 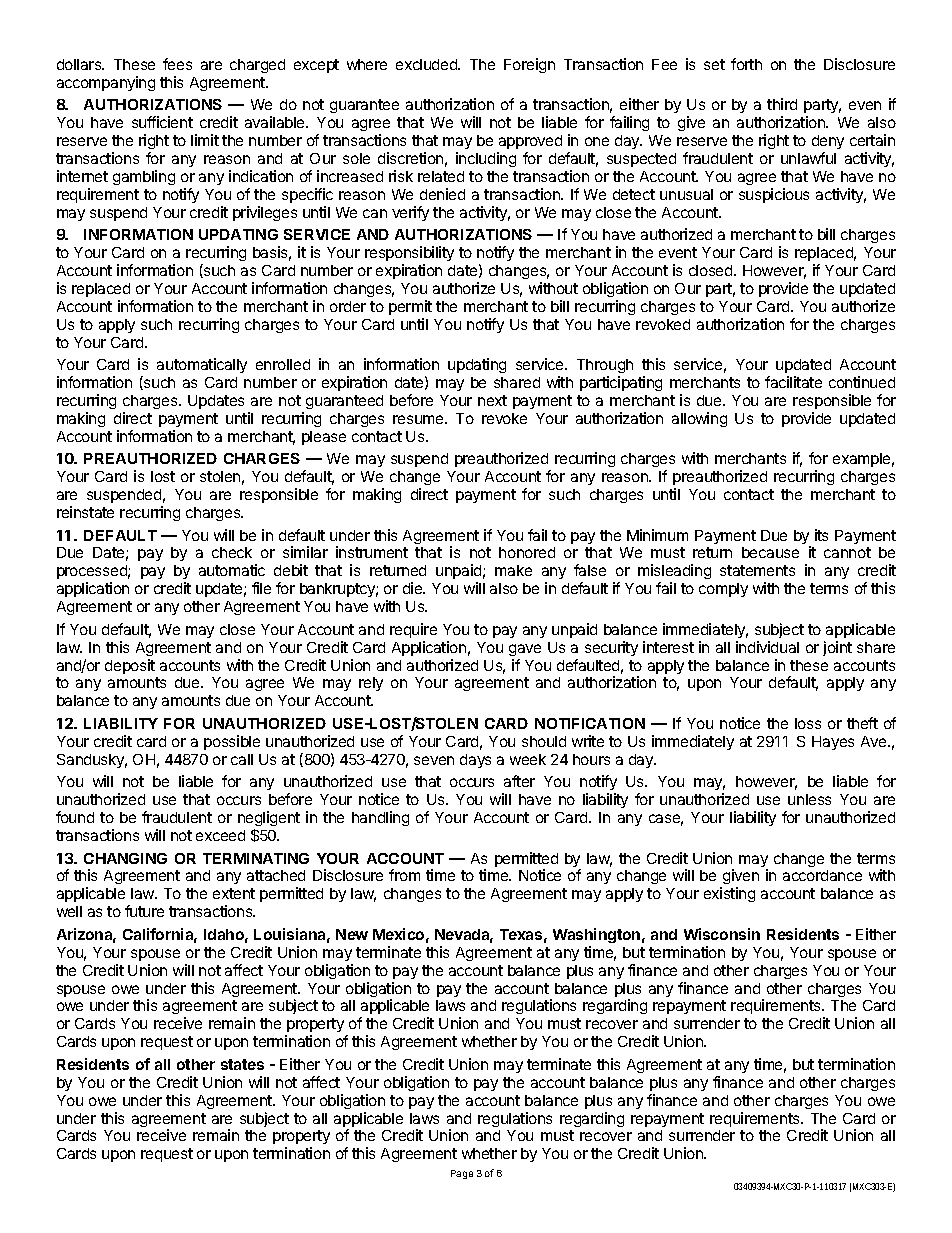 What do you see at coordinates (782, 104) in the page?
I see `third` at bounding box center [782, 104].
